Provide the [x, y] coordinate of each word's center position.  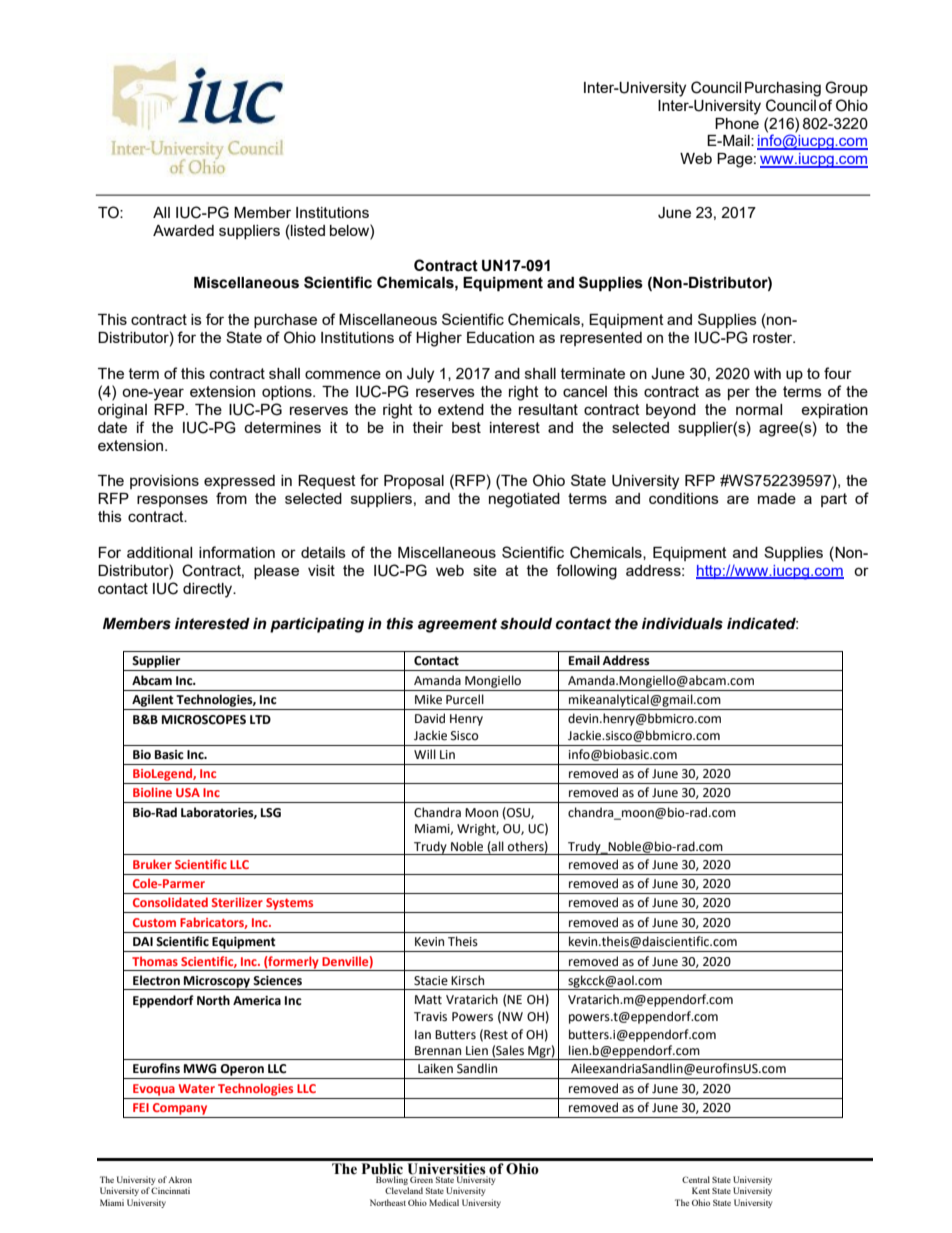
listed [307, 230]
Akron [180, 1179]
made [777, 498]
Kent [701, 1190]
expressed [239, 482]
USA [188, 792]
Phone [737, 123]
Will [425, 754]
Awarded [183, 230]
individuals [682, 624]
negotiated [524, 500]
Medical [444, 1202]
